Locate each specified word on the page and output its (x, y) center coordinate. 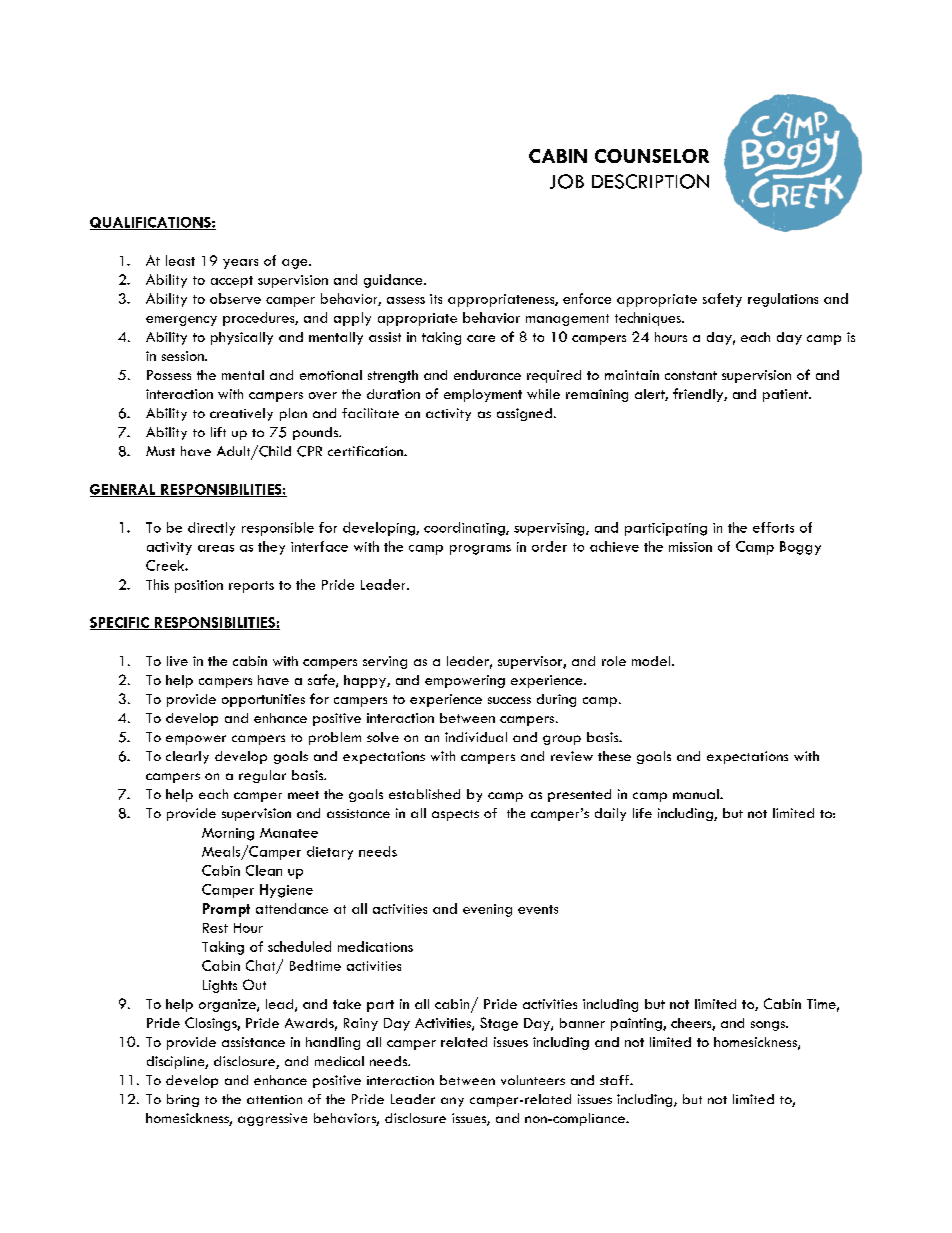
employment (483, 395)
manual (697, 794)
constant (691, 375)
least (180, 260)
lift (218, 432)
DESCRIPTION (650, 181)
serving (385, 662)
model (651, 661)
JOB (567, 181)
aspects (455, 815)
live (177, 661)
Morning (228, 834)
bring (183, 1100)
